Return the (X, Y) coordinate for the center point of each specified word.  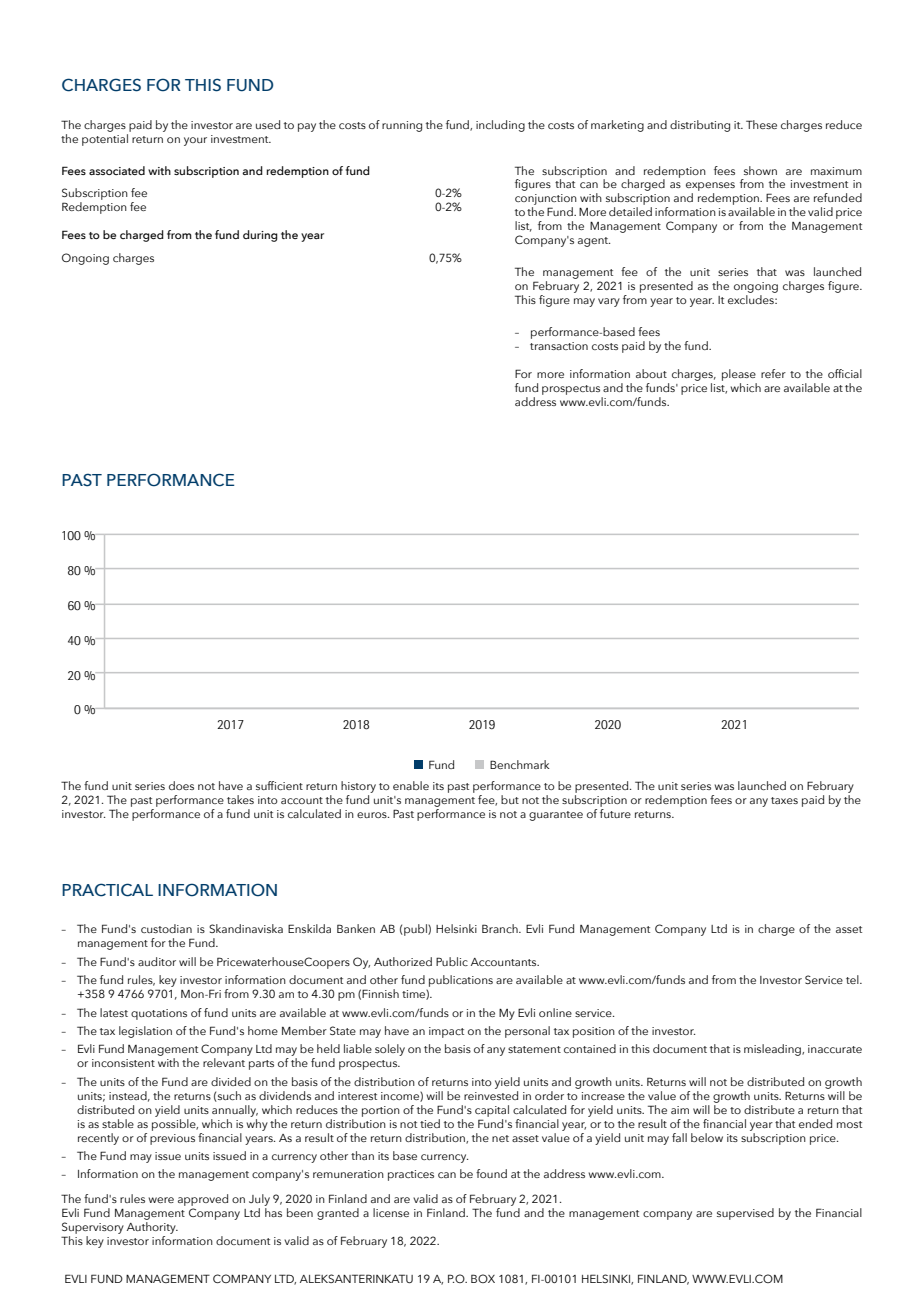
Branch (501, 928)
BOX (483, 1278)
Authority (152, 1226)
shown (760, 170)
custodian (166, 928)
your (195, 141)
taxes (784, 800)
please (739, 375)
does (181, 785)
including (500, 126)
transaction (559, 346)
